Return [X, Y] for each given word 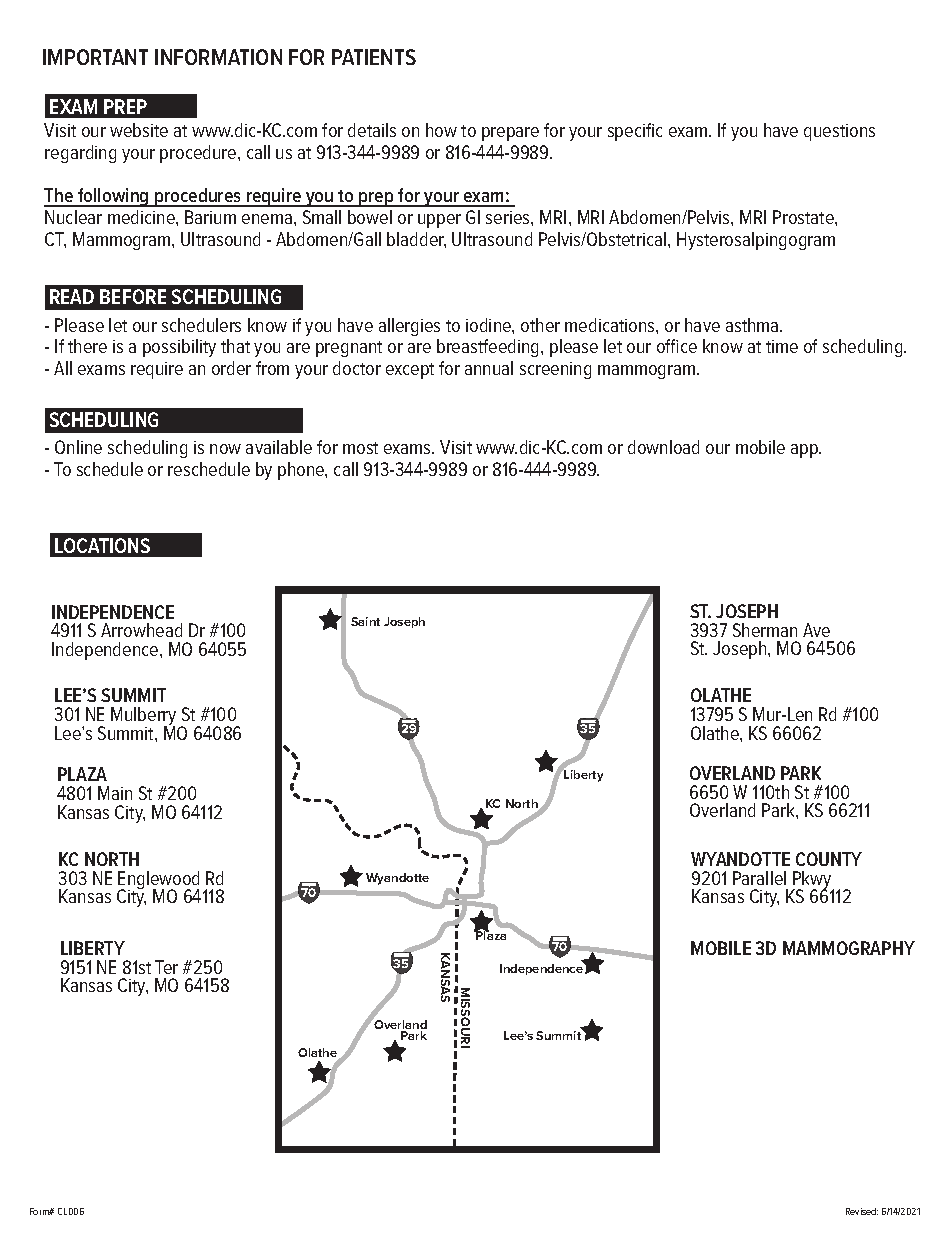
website [139, 130]
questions [839, 132]
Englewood [158, 881]
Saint [365, 621]
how [441, 130]
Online [78, 447]
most [360, 448]
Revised [862, 1211]
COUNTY [829, 859]
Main [115, 793]
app [806, 451]
